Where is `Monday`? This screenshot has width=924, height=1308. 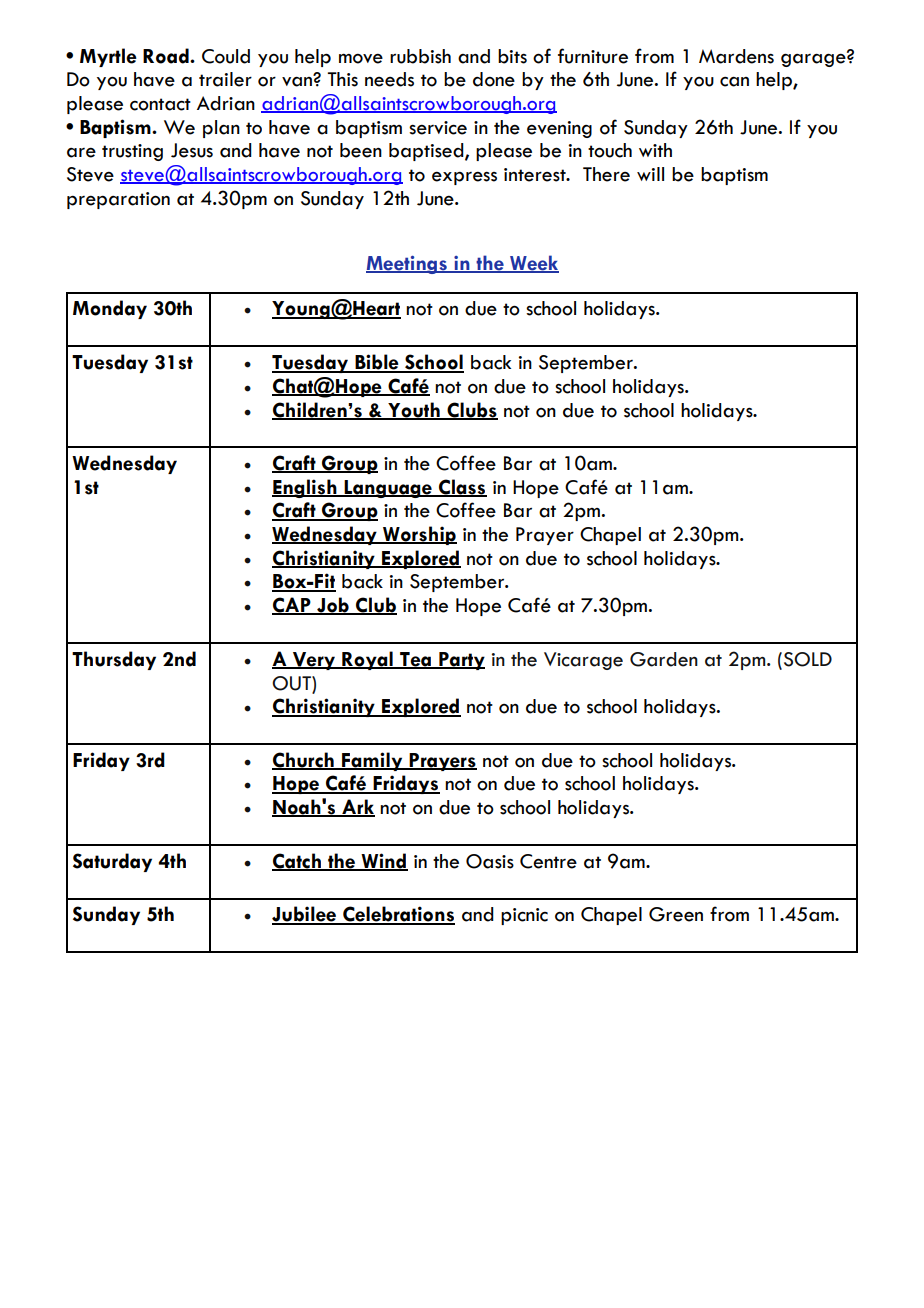
Monday is located at coordinates (110, 309).
